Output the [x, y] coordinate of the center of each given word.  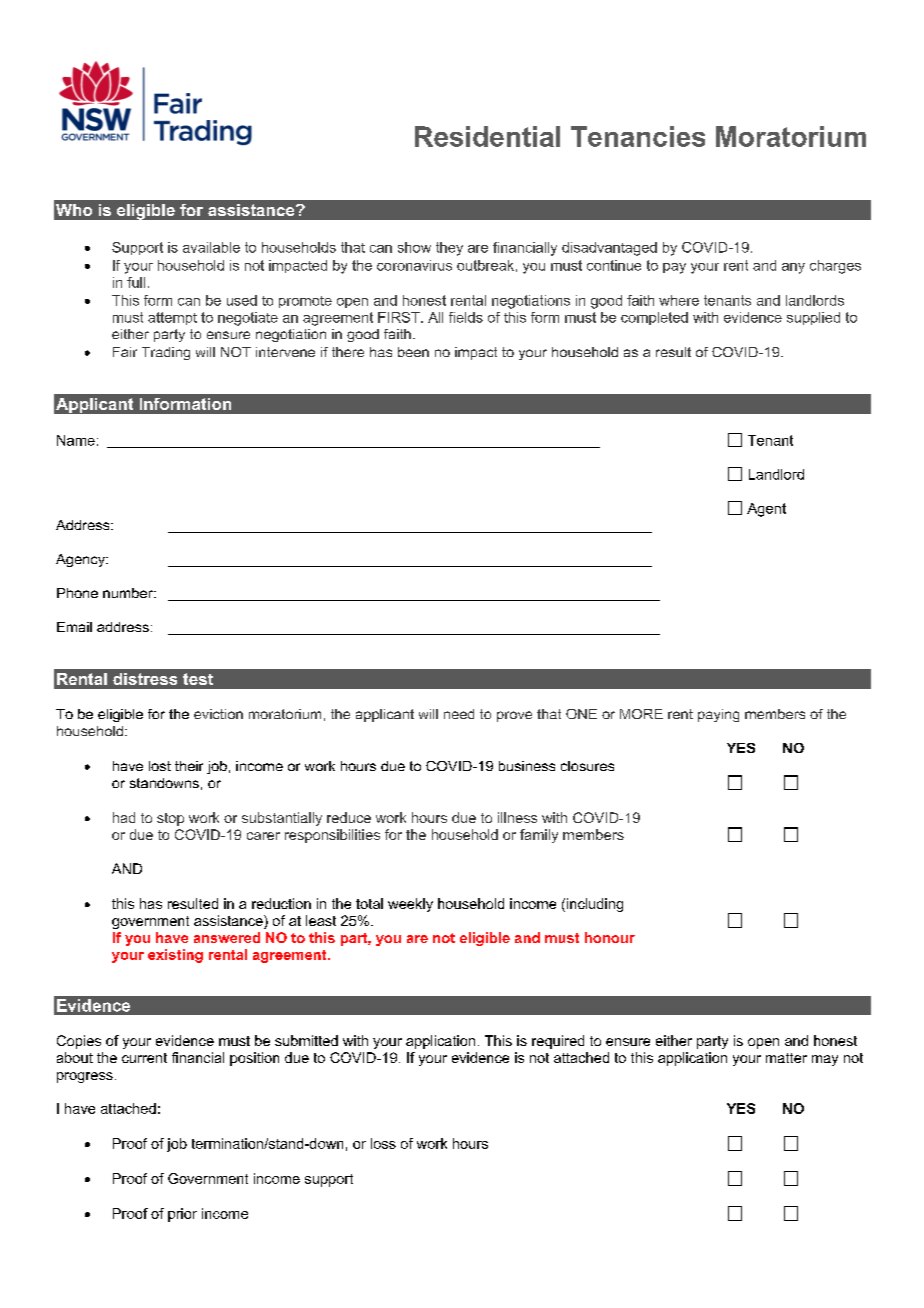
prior [182, 1215]
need [459, 714]
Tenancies [638, 136]
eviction [218, 714]
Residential [487, 136]
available [211, 247]
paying [718, 715]
